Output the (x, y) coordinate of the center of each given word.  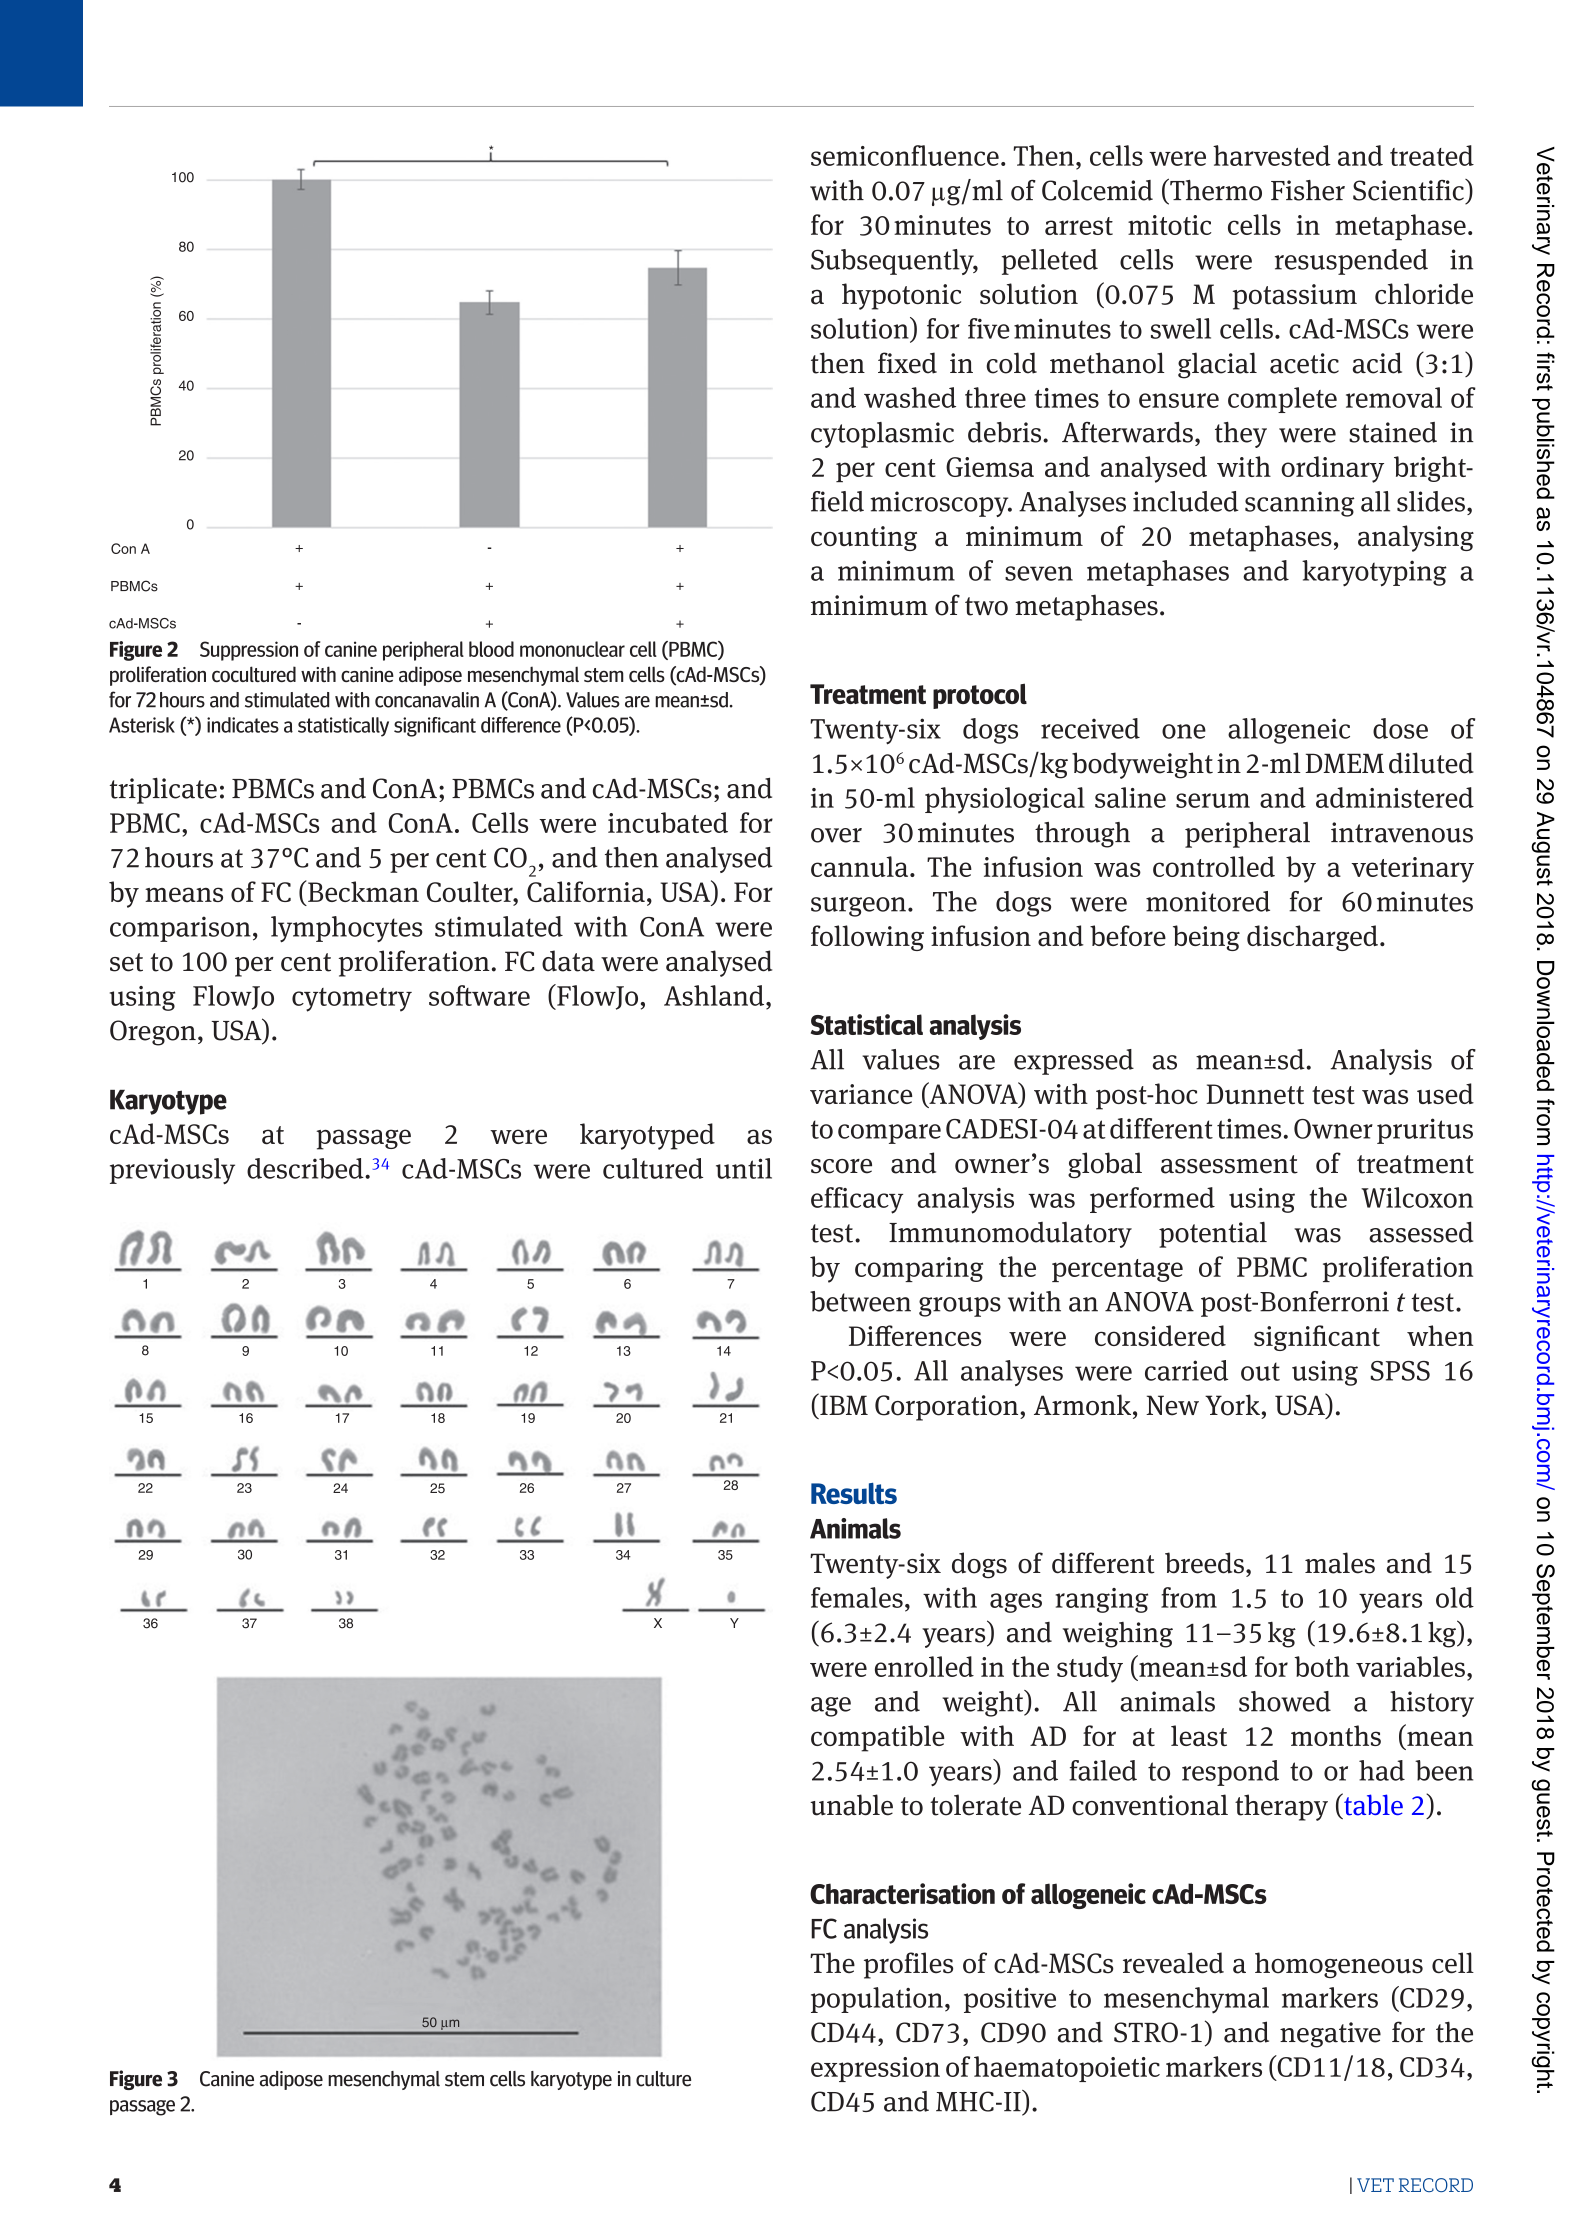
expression (875, 2069)
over (836, 835)
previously (172, 1171)
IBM (843, 1404)
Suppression (249, 651)
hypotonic (901, 296)
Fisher (1308, 190)
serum (1213, 800)
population (877, 2000)
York (1233, 1405)
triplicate (163, 790)
